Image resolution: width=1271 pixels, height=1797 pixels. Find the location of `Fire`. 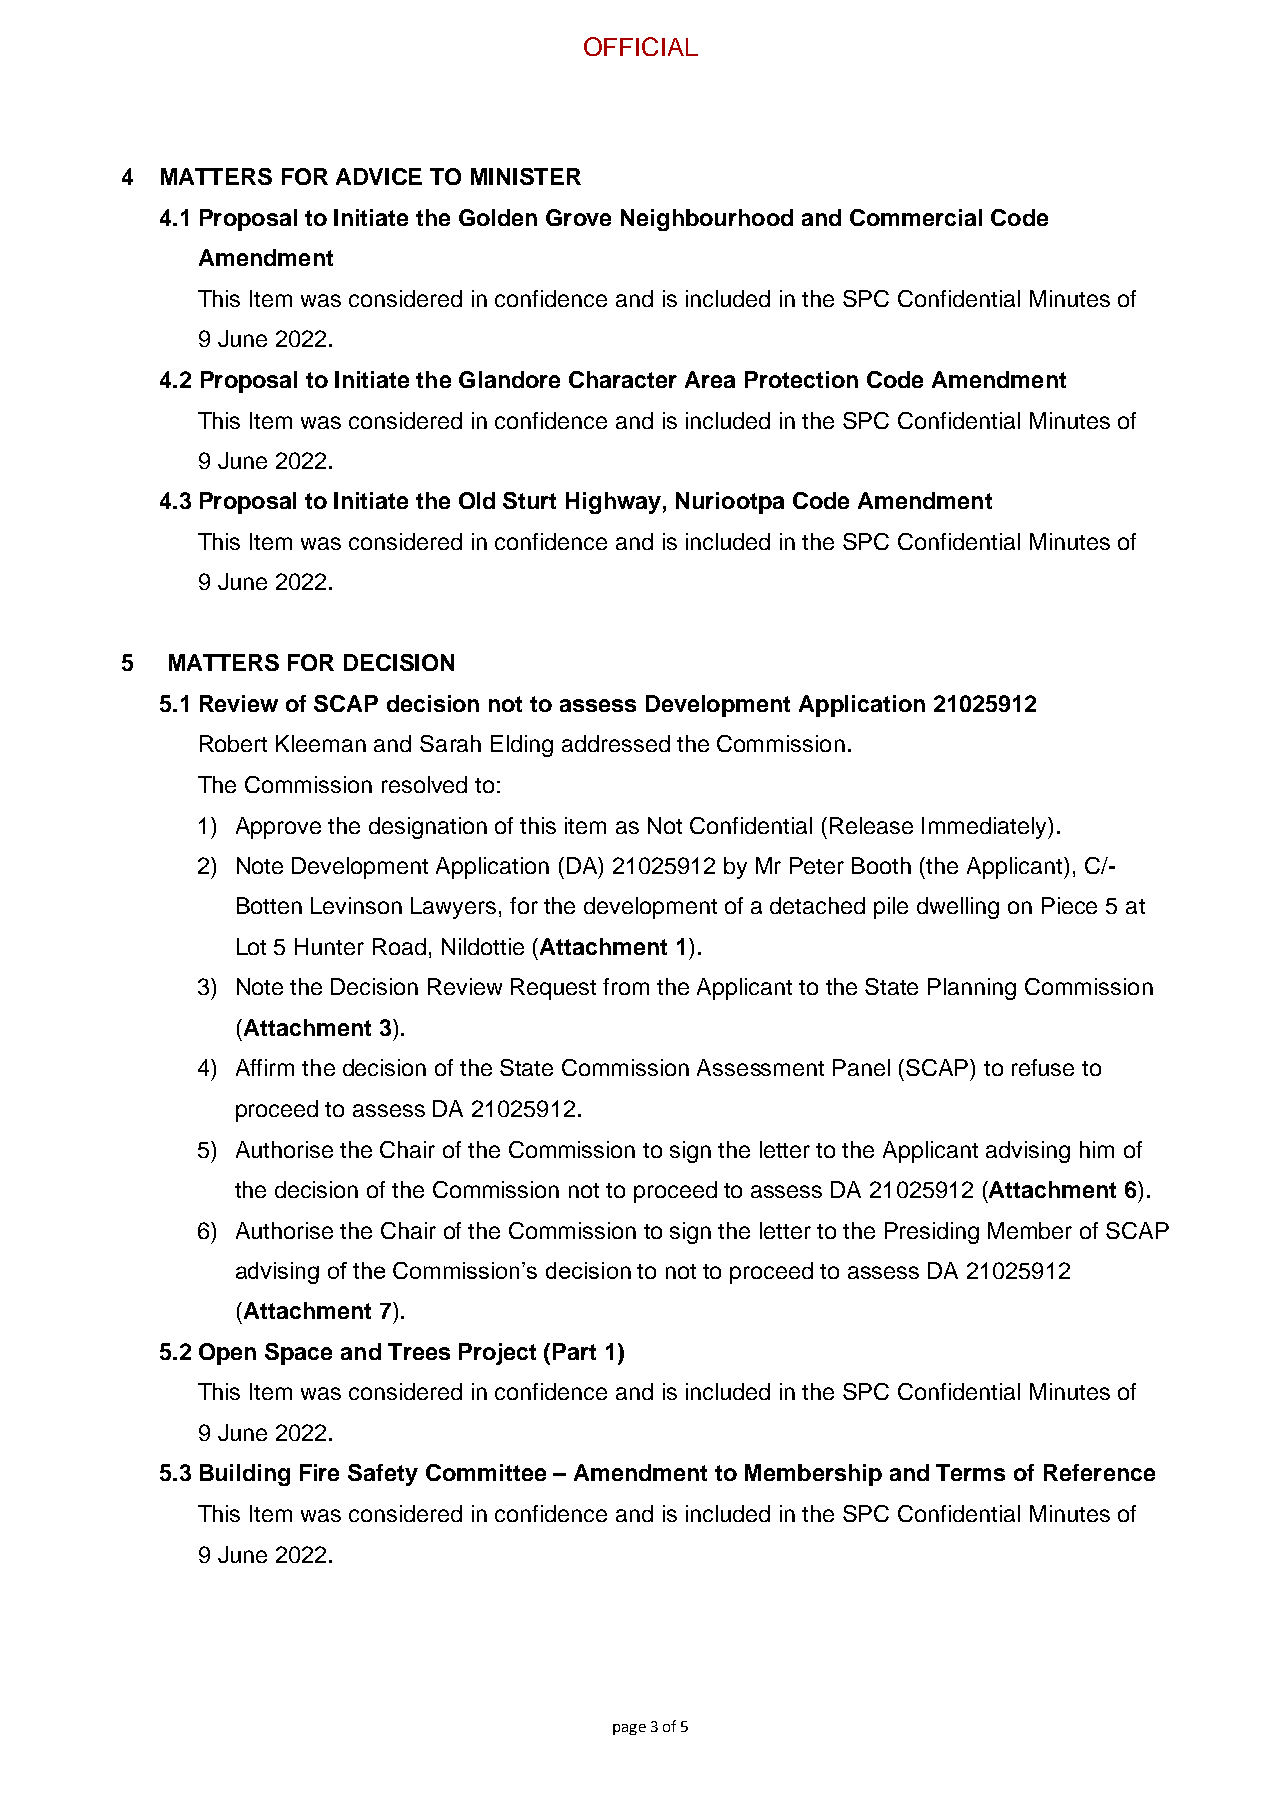

Fire is located at coordinates (319, 1472).
